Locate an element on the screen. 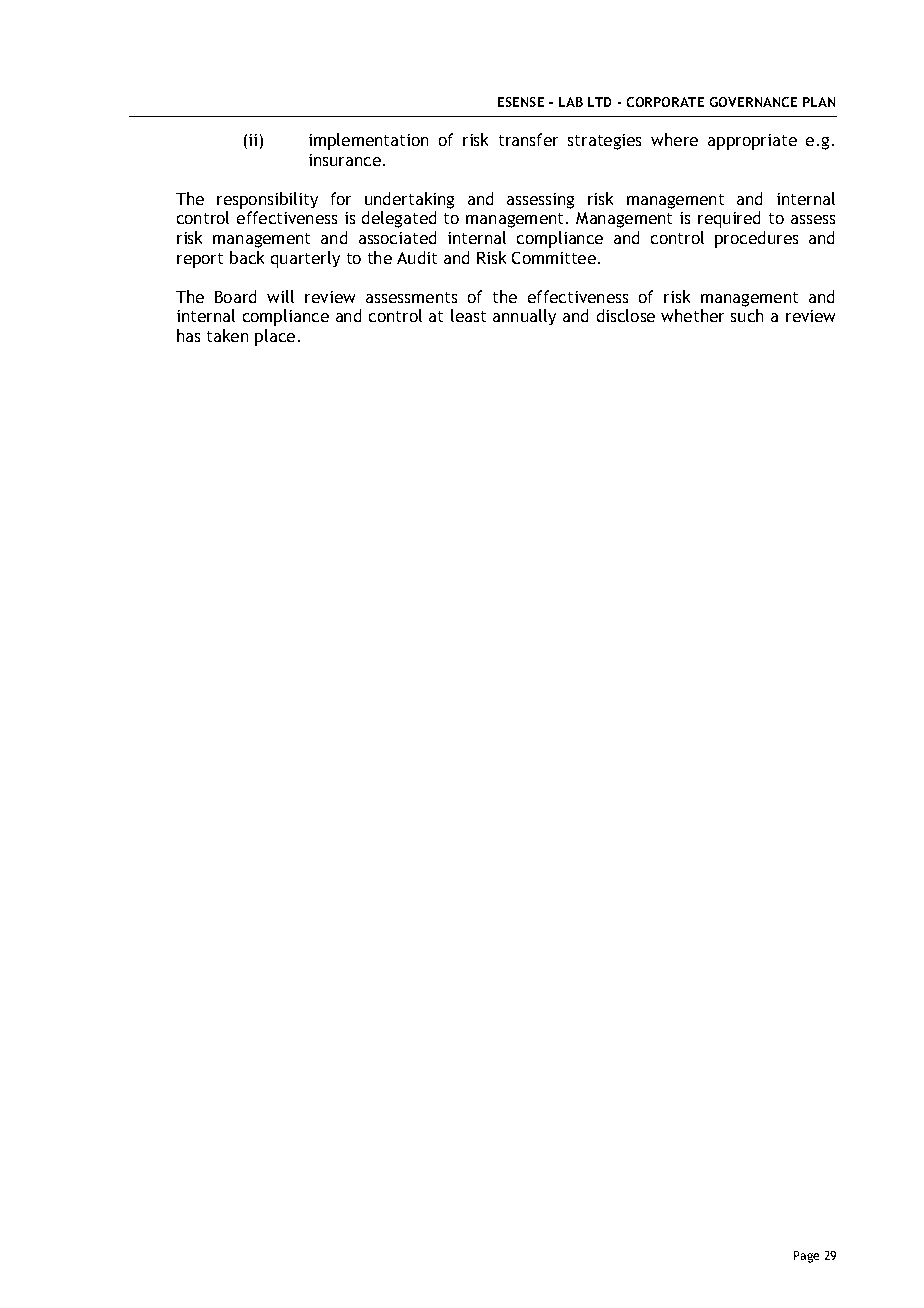 The image size is (924, 1308). taken is located at coordinates (227, 335).
